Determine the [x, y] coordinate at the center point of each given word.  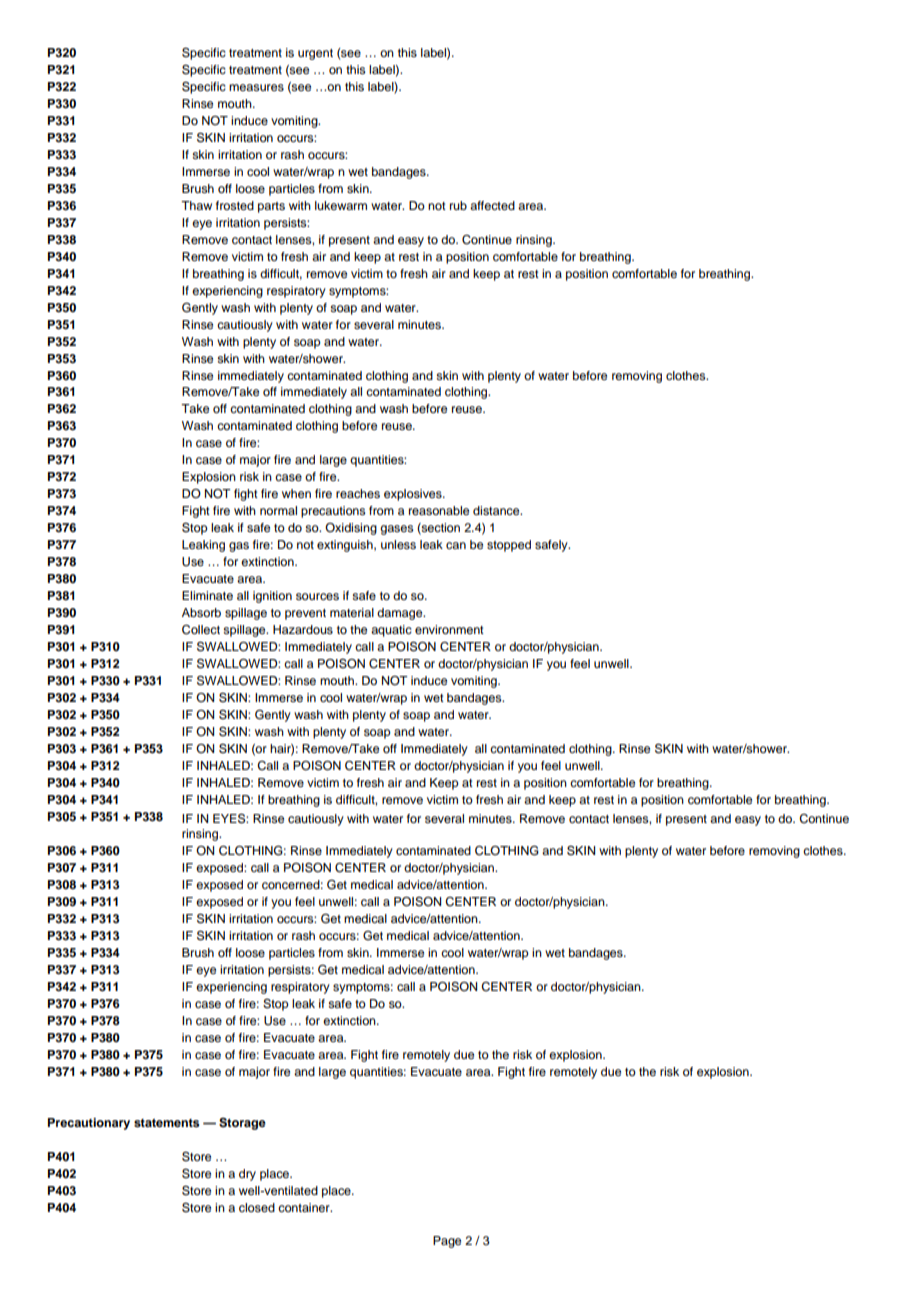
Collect [201, 630]
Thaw [196, 205]
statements [167, 1123]
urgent [315, 54]
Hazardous [303, 629]
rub [458, 205]
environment [449, 629]
